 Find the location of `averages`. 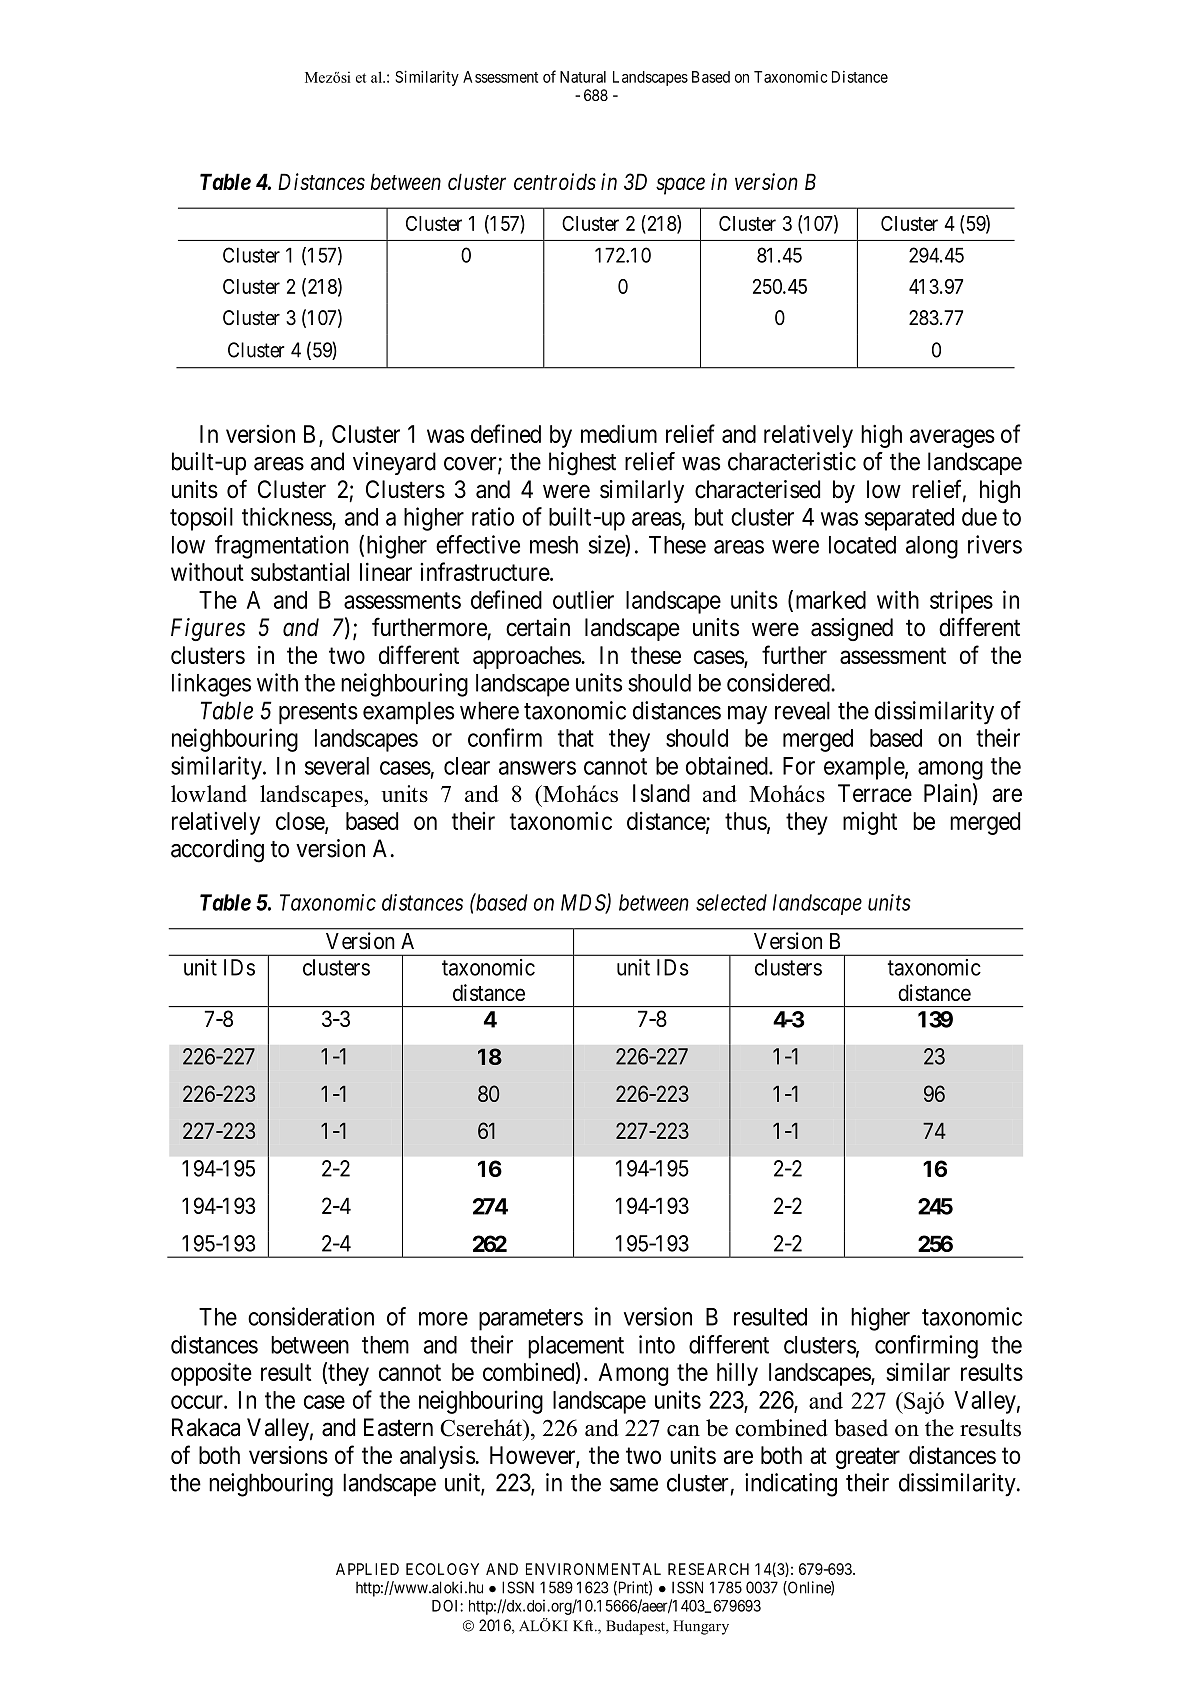

averages is located at coordinates (952, 438).
